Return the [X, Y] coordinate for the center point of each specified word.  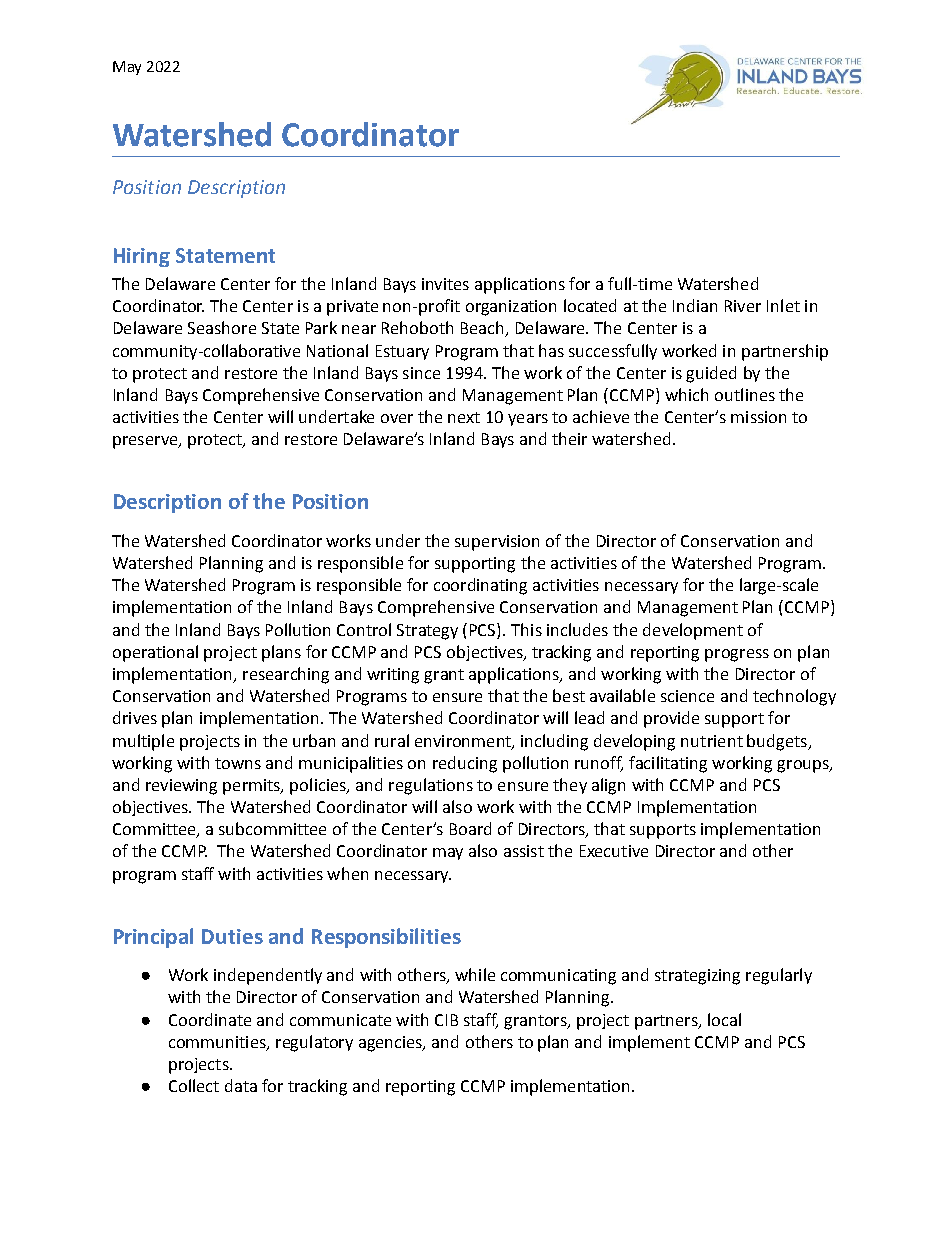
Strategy [427, 632]
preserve [146, 442]
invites [445, 284]
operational [155, 653]
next [464, 417]
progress [737, 655]
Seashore [222, 327]
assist [524, 851]
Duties [232, 936]
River [743, 306]
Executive [614, 851]
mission [758, 417]
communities [218, 1043]
